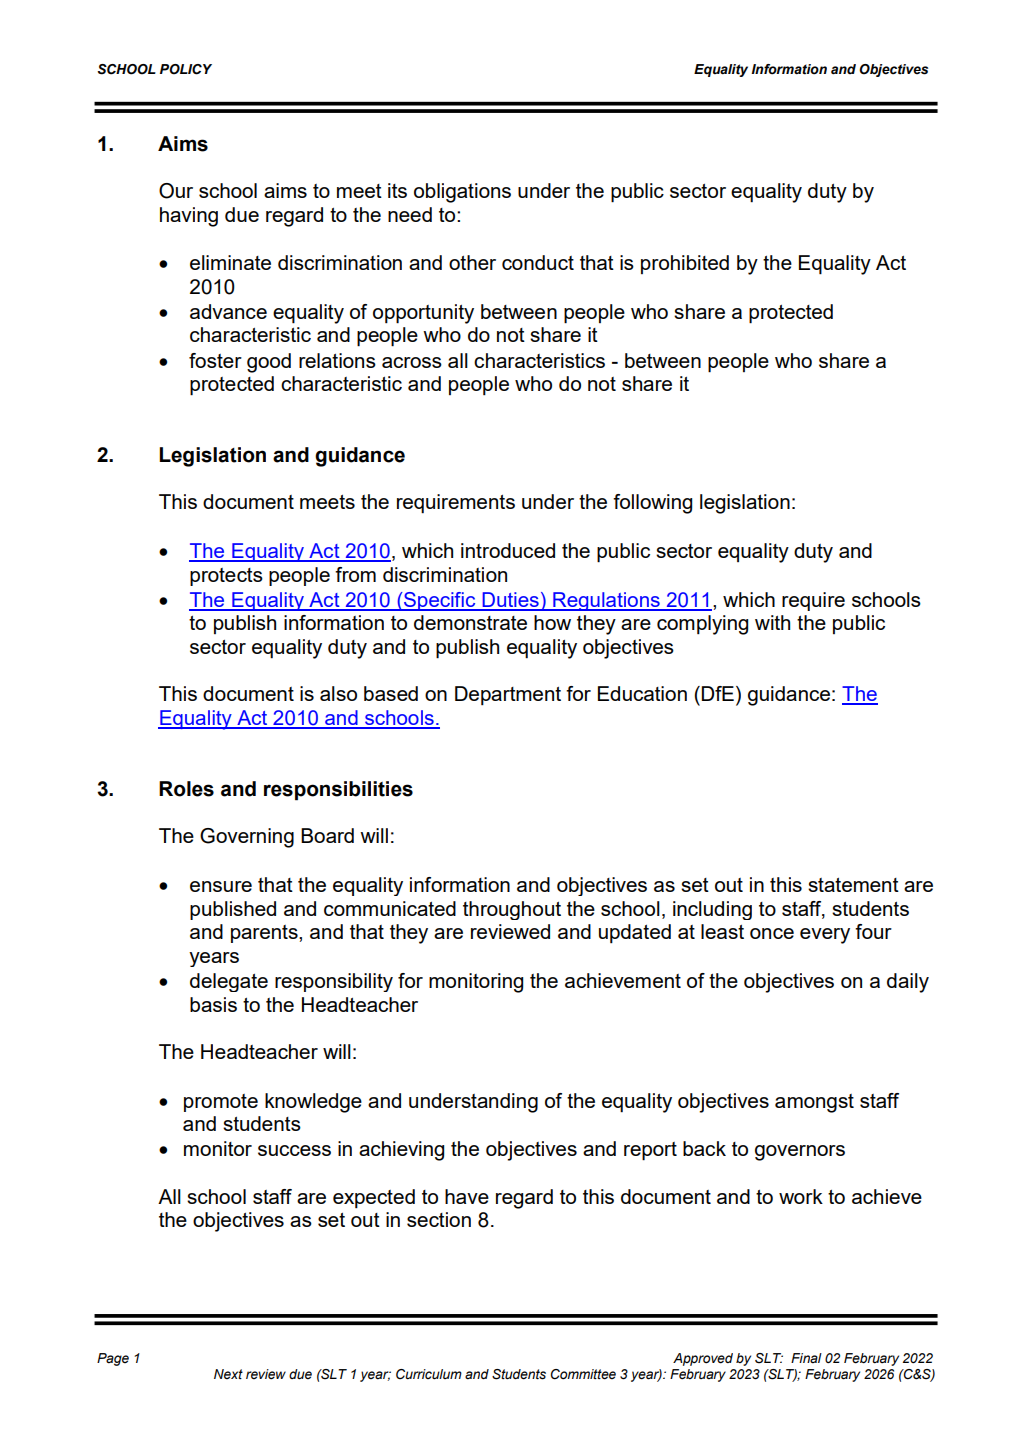  Describe the element at coordinates (583, 1374) in the page. I see `Committee` at that location.
